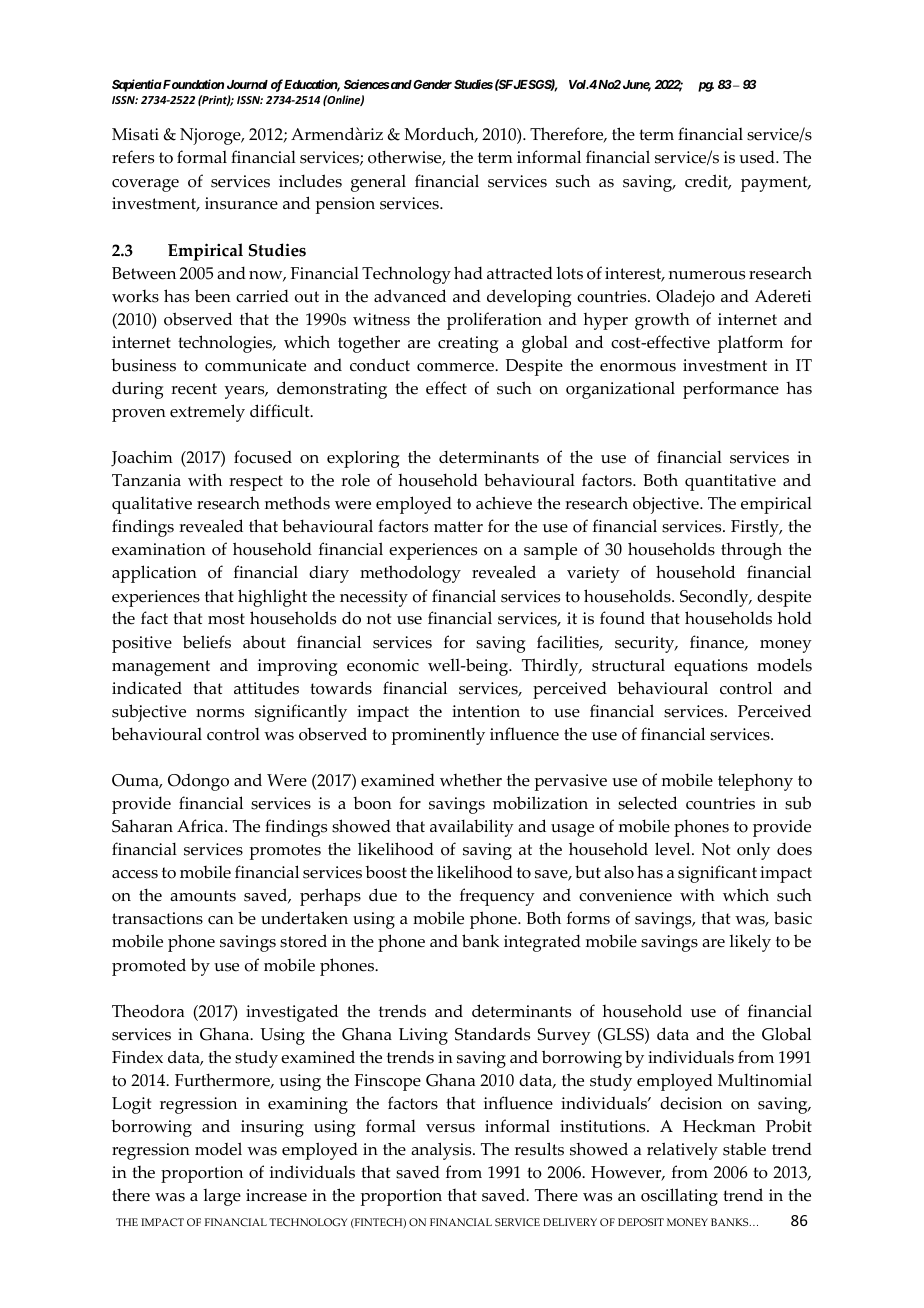  I want to click on respect, so click(256, 483).
